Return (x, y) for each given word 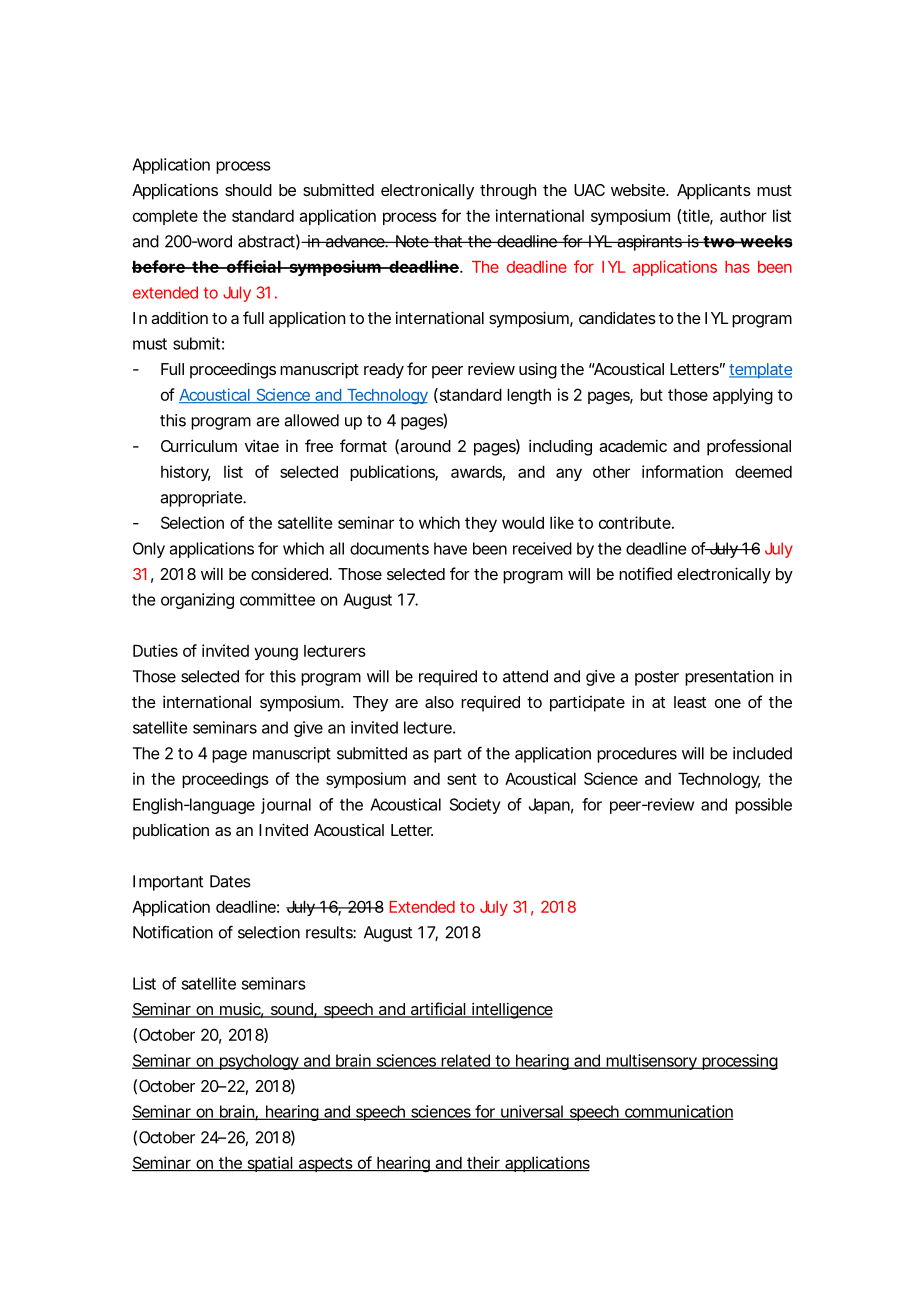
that (448, 241)
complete (165, 217)
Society (475, 806)
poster (657, 678)
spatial (269, 1164)
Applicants (714, 191)
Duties (155, 650)
